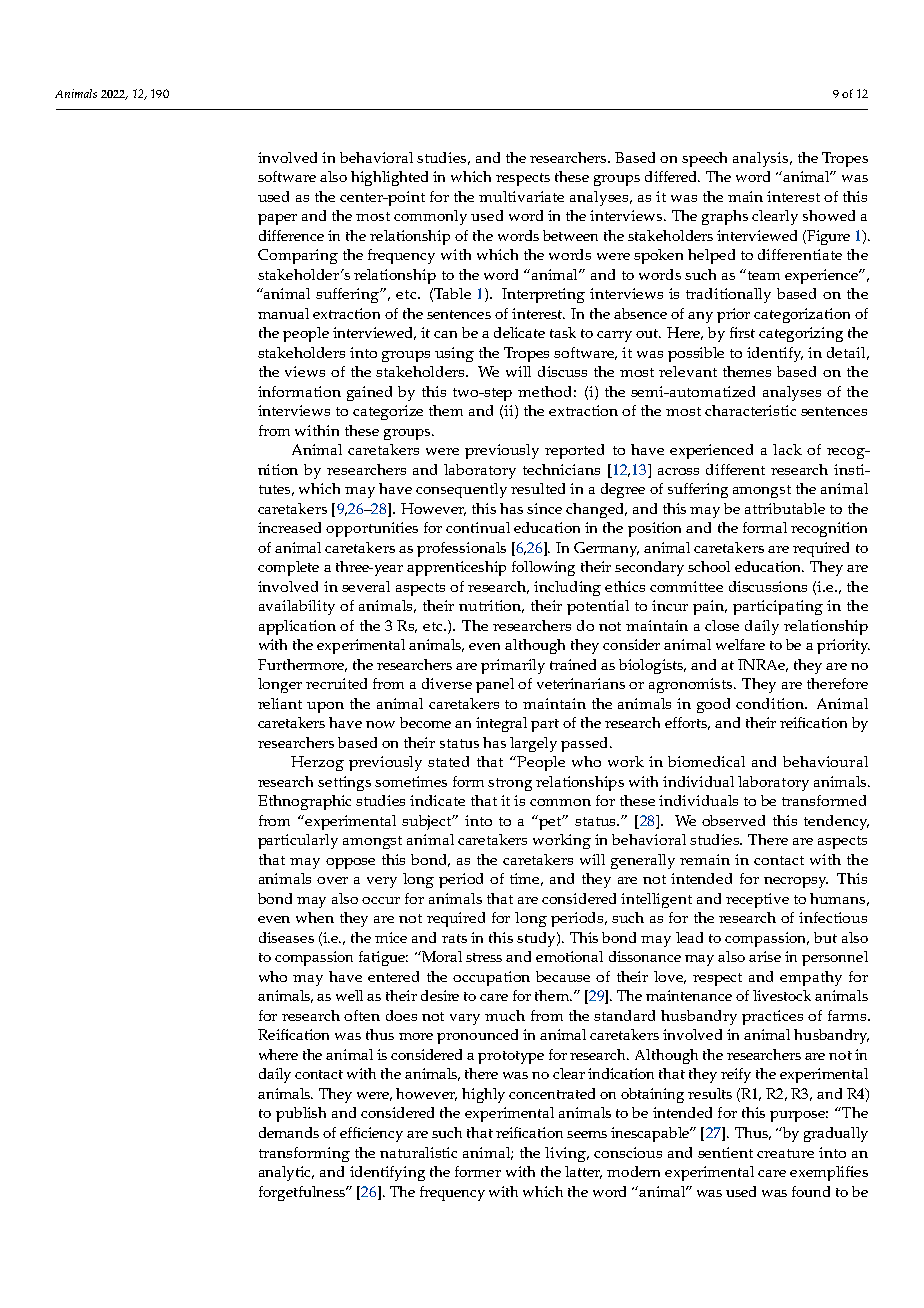 The height and width of the screenshot is (1308, 924). Describe the element at coordinates (315, 917) in the screenshot. I see `when` at that location.
